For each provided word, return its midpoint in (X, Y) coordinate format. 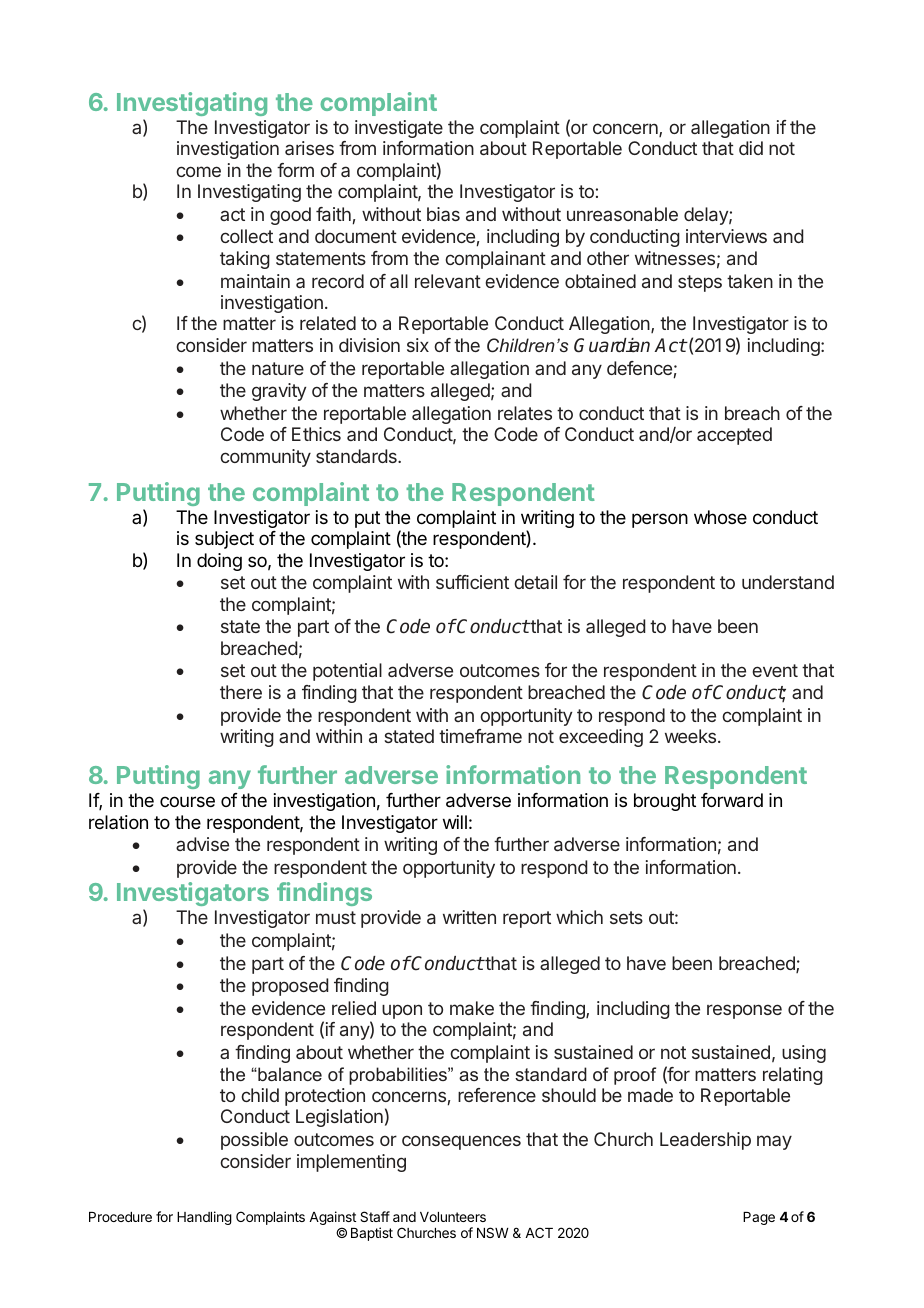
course (187, 801)
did (751, 148)
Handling (204, 1218)
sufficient (472, 582)
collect (246, 236)
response (744, 1011)
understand (788, 582)
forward (732, 800)
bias (443, 214)
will (455, 822)
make (472, 1008)
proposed (290, 987)
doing (219, 562)
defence (639, 368)
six (418, 345)
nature (278, 368)
